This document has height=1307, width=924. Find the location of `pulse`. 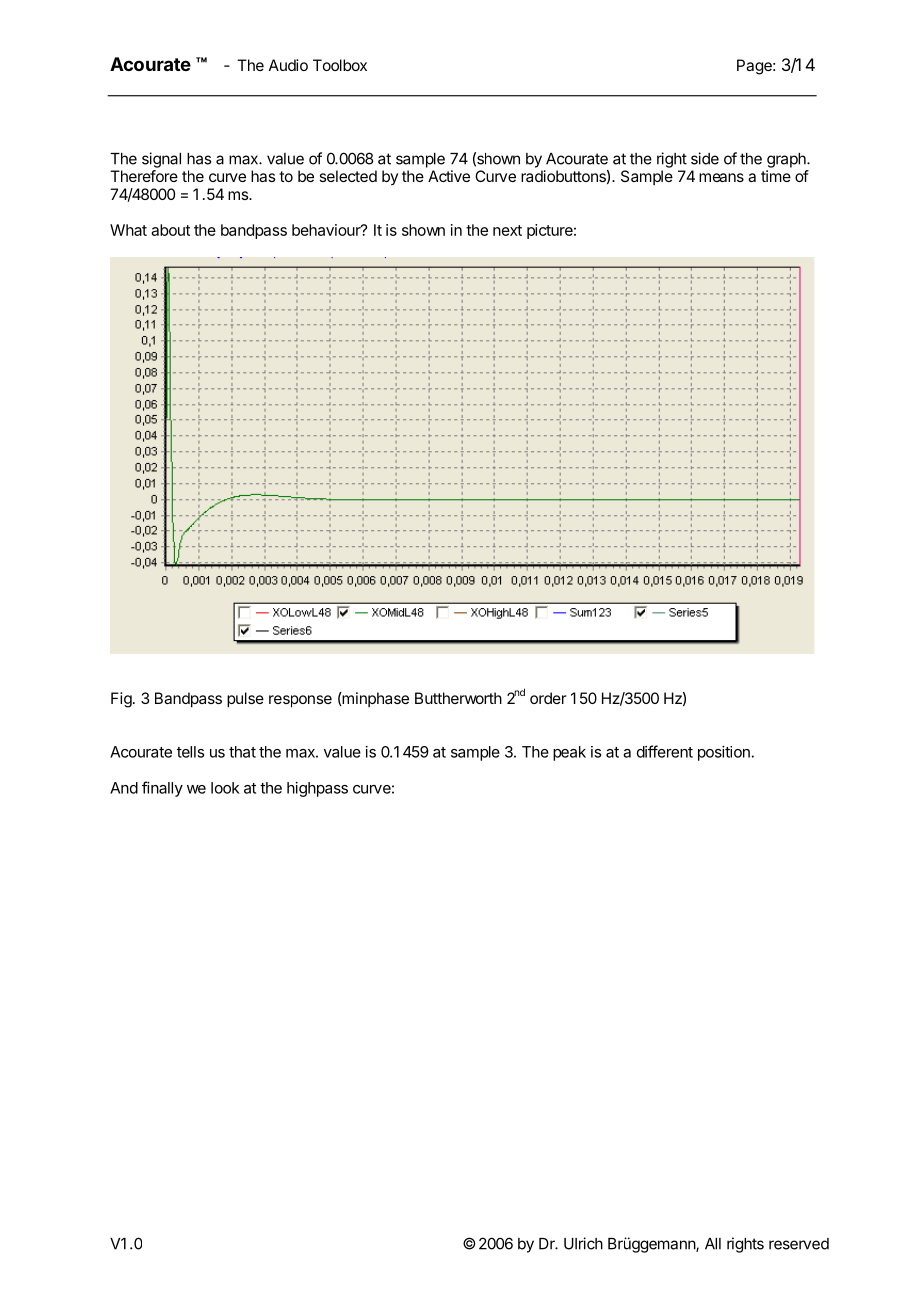

pulse is located at coordinates (245, 700).
